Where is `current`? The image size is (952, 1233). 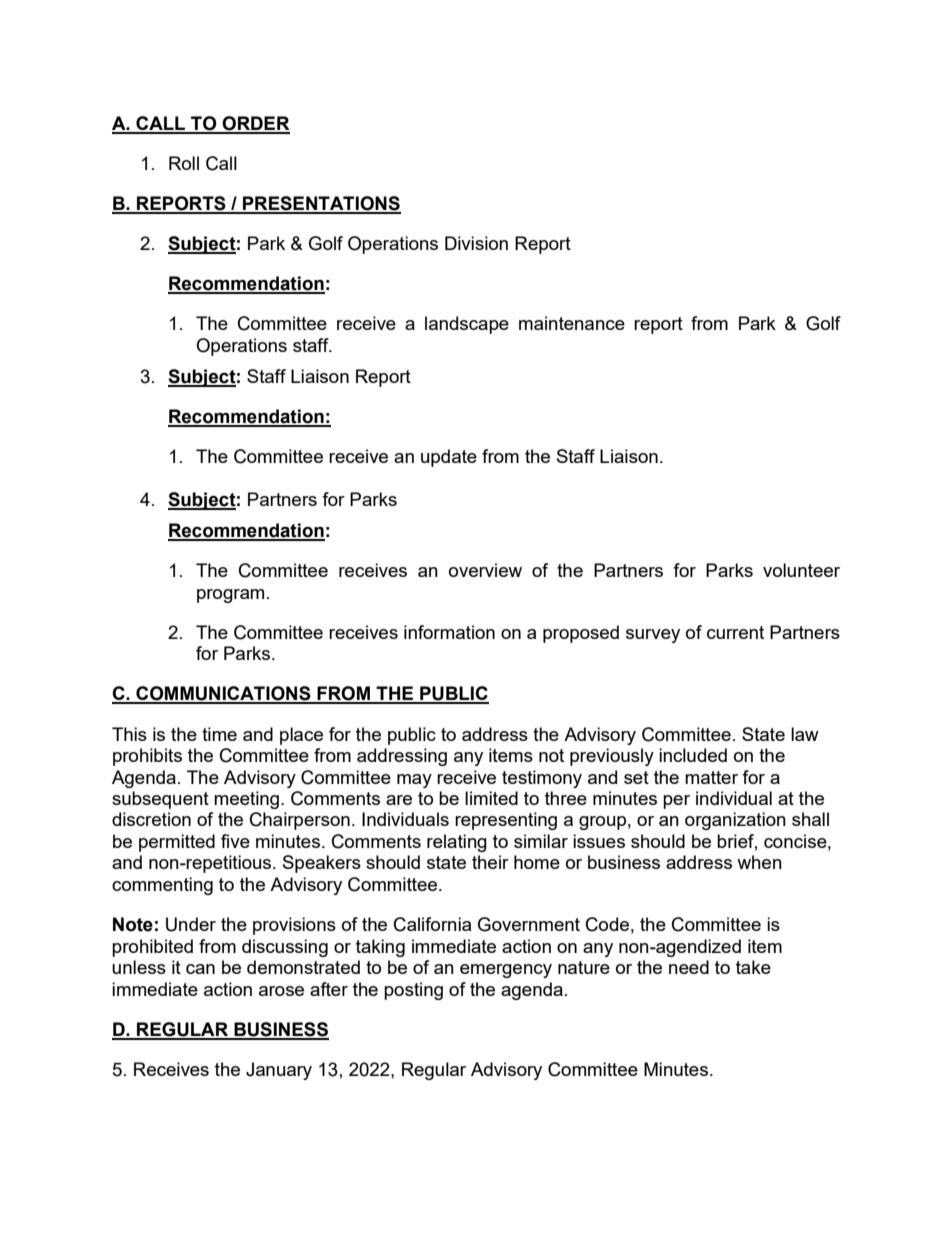 current is located at coordinates (735, 632).
